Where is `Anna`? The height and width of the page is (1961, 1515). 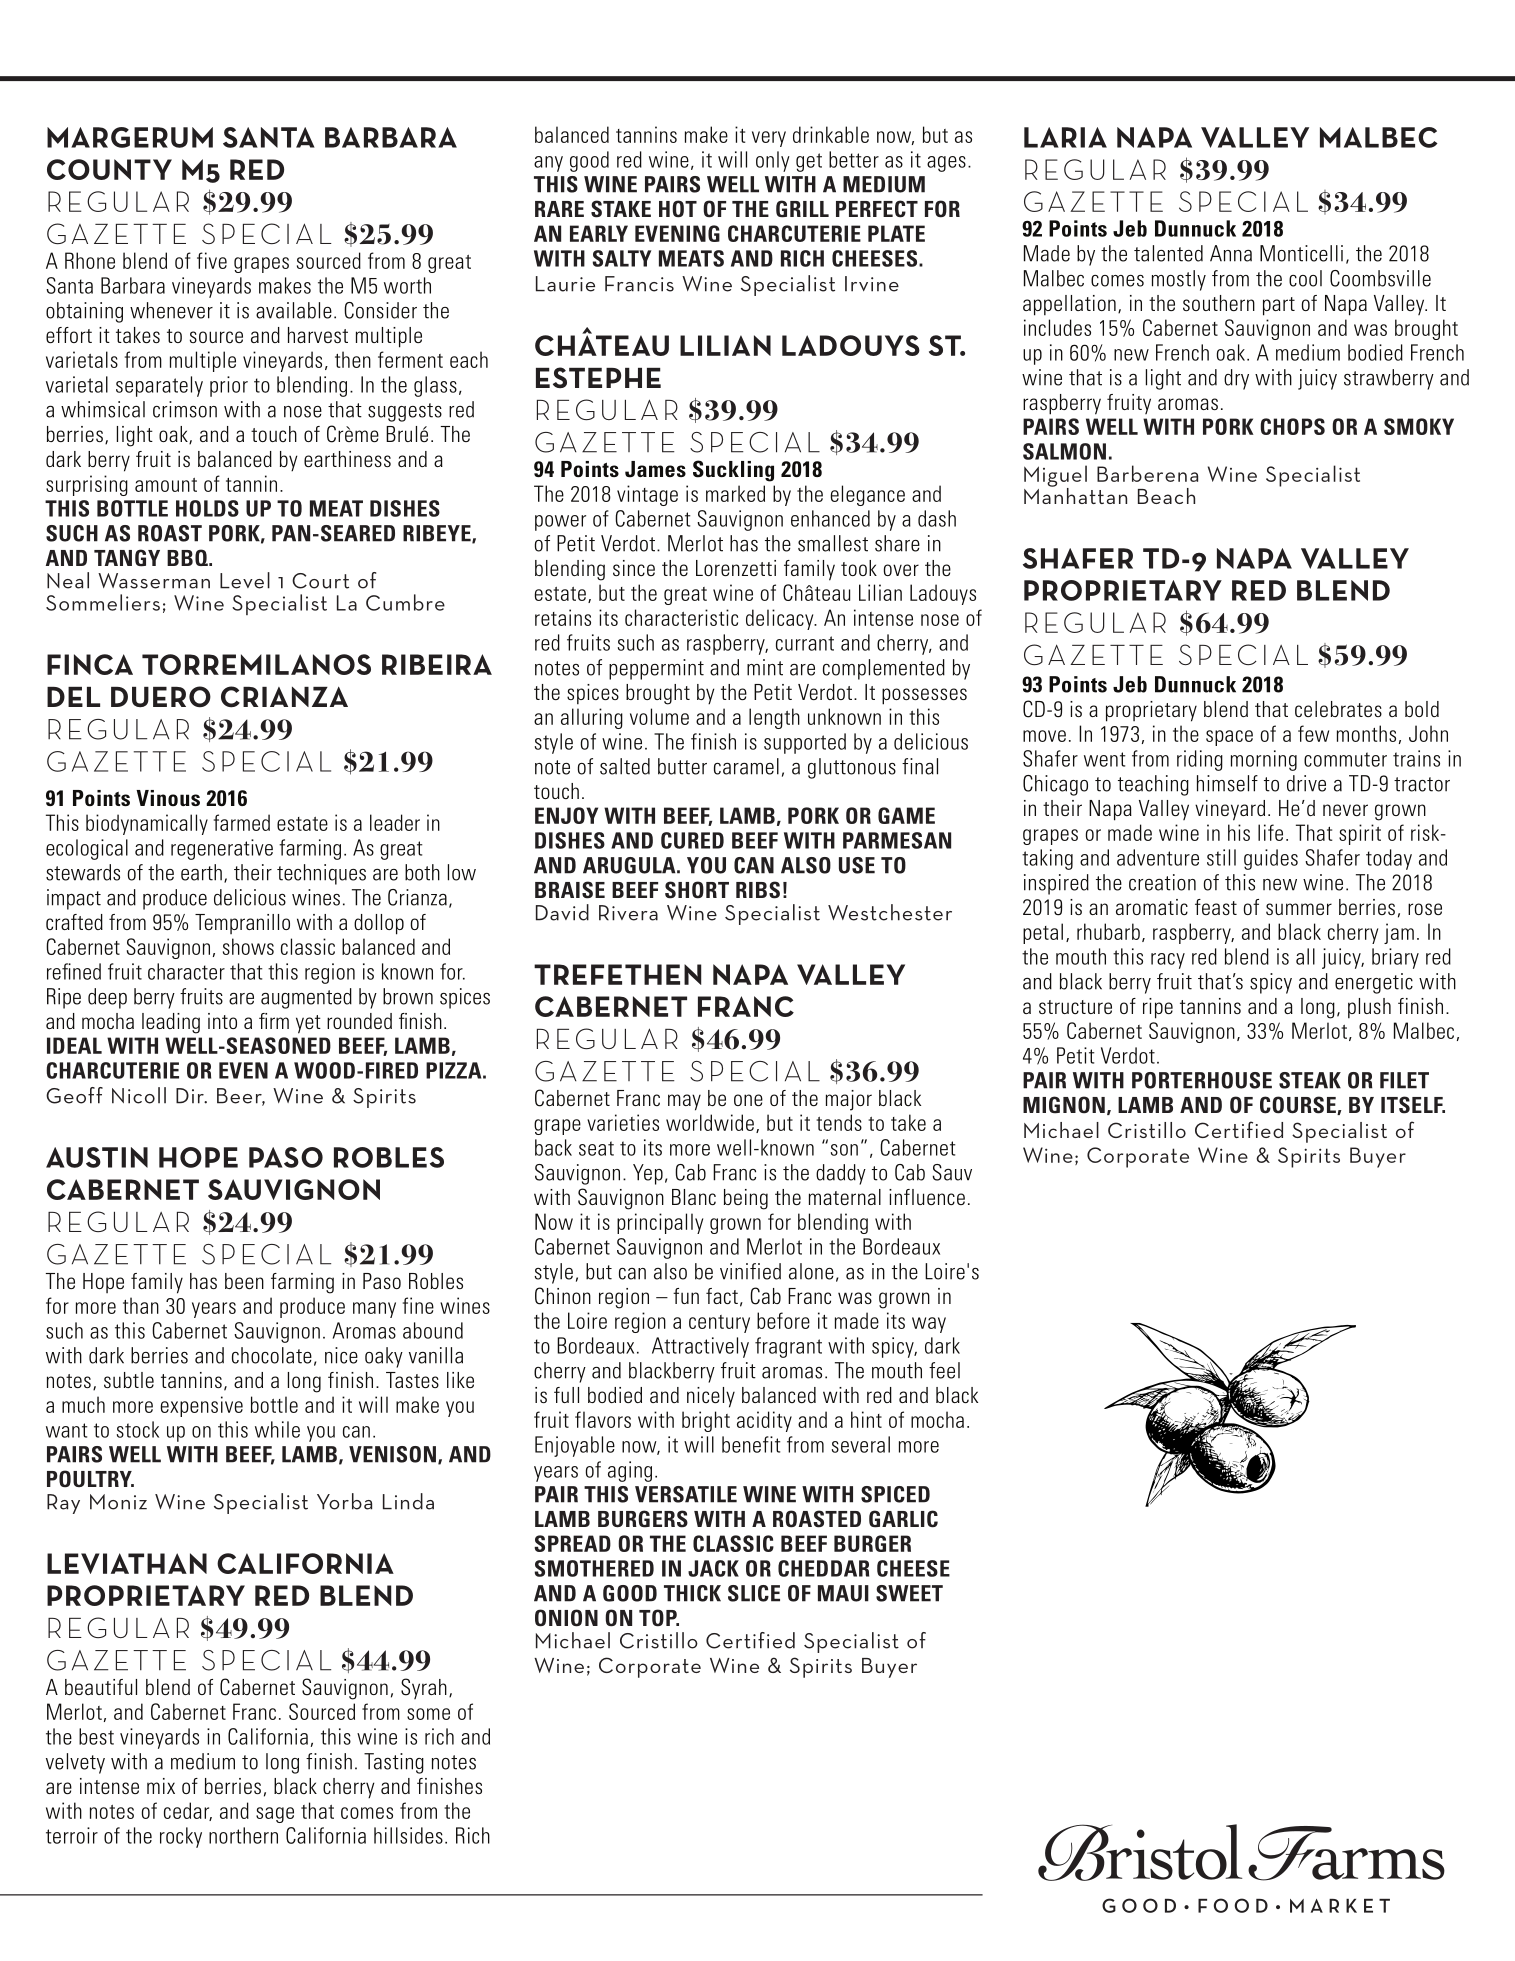
Anna is located at coordinates (1231, 253).
